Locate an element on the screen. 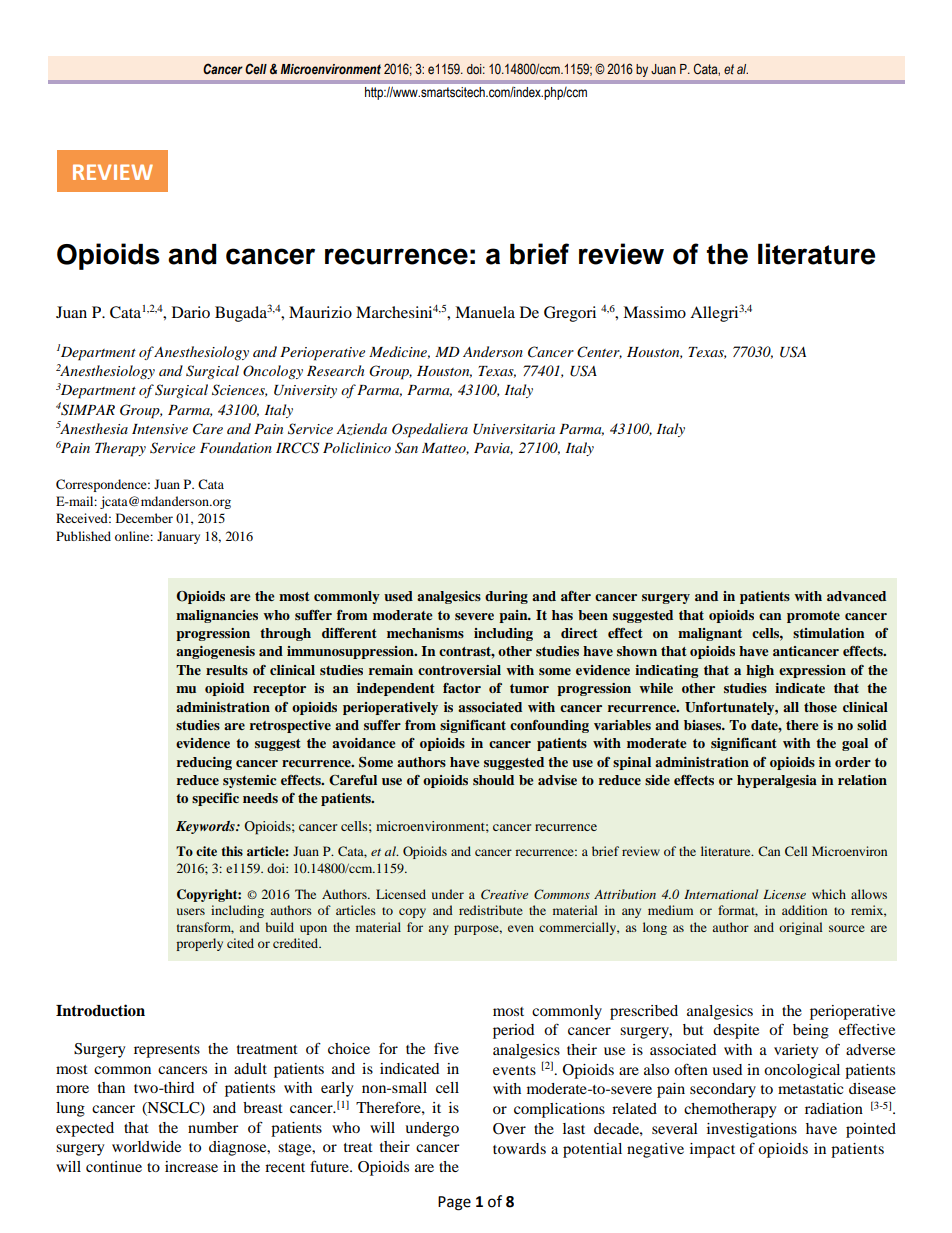 This screenshot has width=952, height=1233. Center is located at coordinates (599, 352).
